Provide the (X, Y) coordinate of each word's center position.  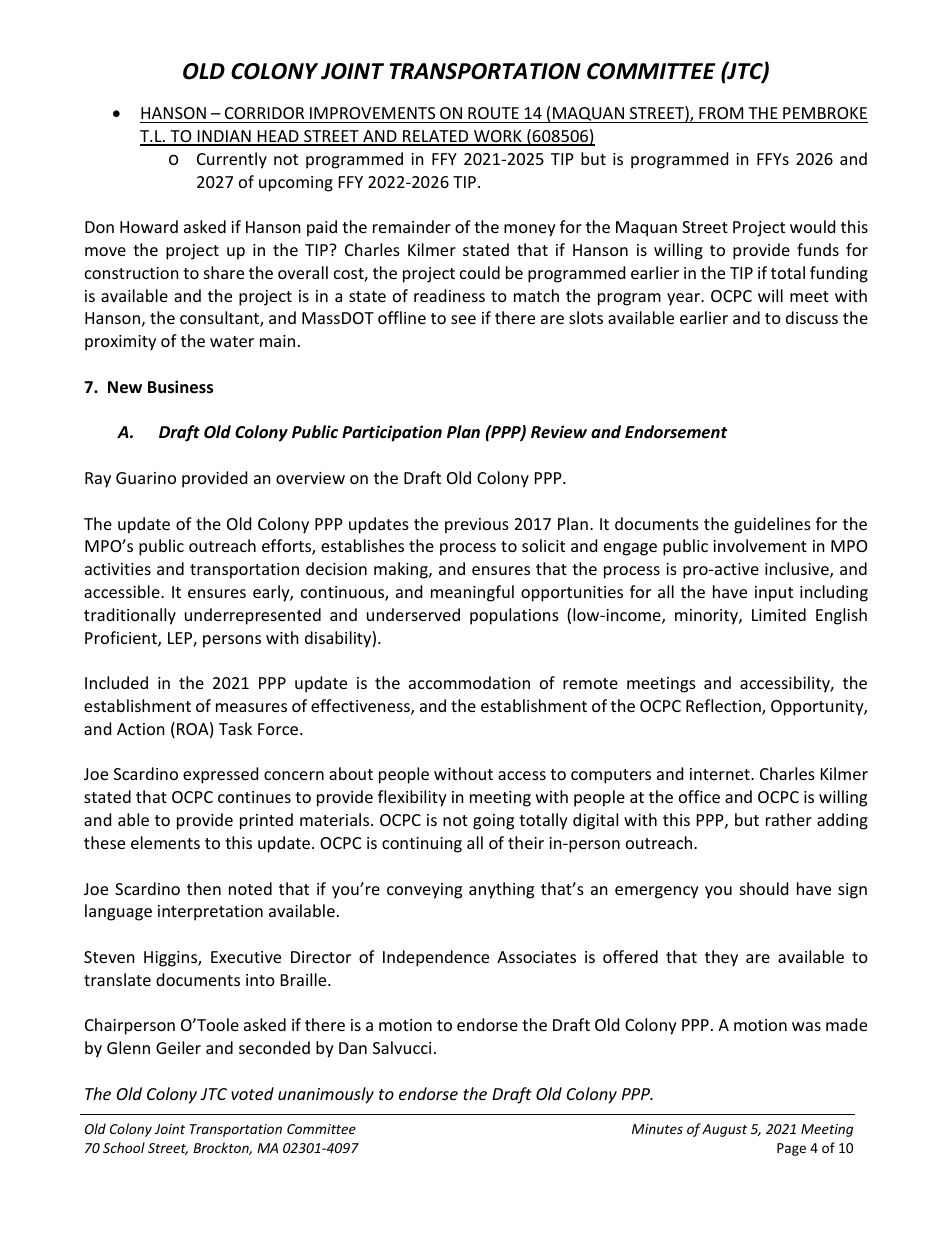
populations (514, 616)
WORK (498, 137)
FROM (721, 113)
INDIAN (224, 137)
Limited (779, 614)
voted (252, 1093)
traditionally (130, 616)
